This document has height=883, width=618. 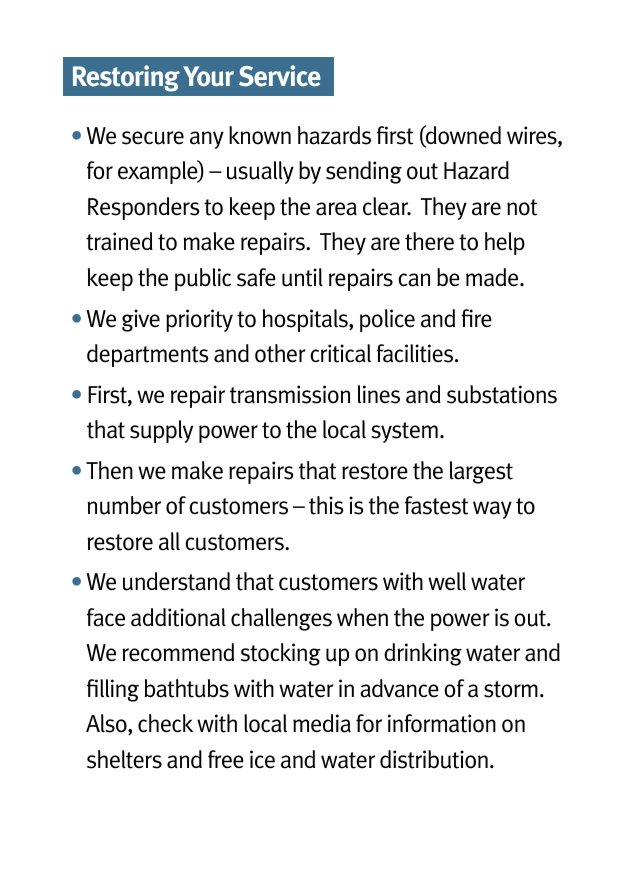 I want to click on hospitals, so click(x=306, y=320).
